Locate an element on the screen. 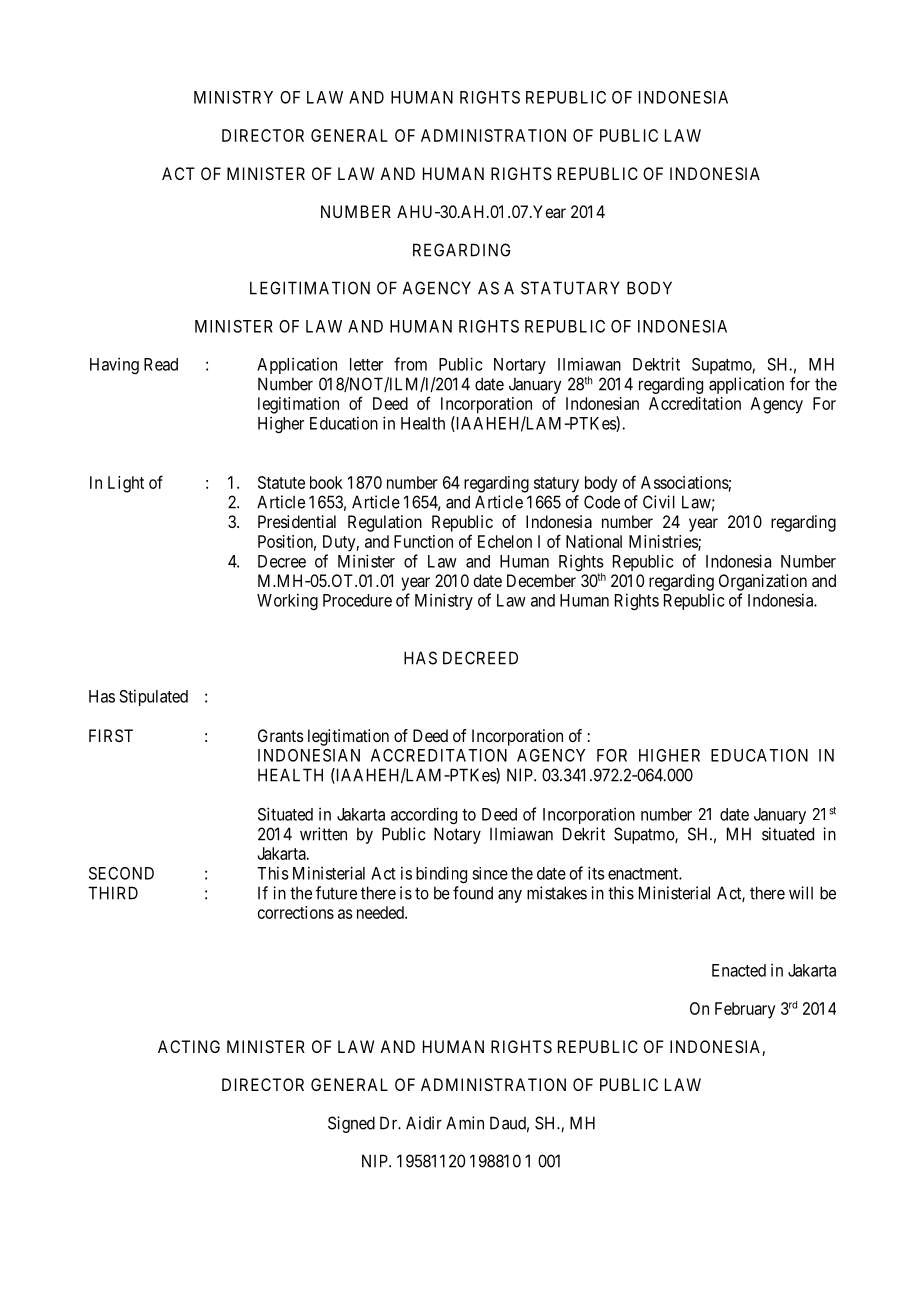 This screenshot has width=924, height=1308. Procedure is located at coordinates (357, 600).
